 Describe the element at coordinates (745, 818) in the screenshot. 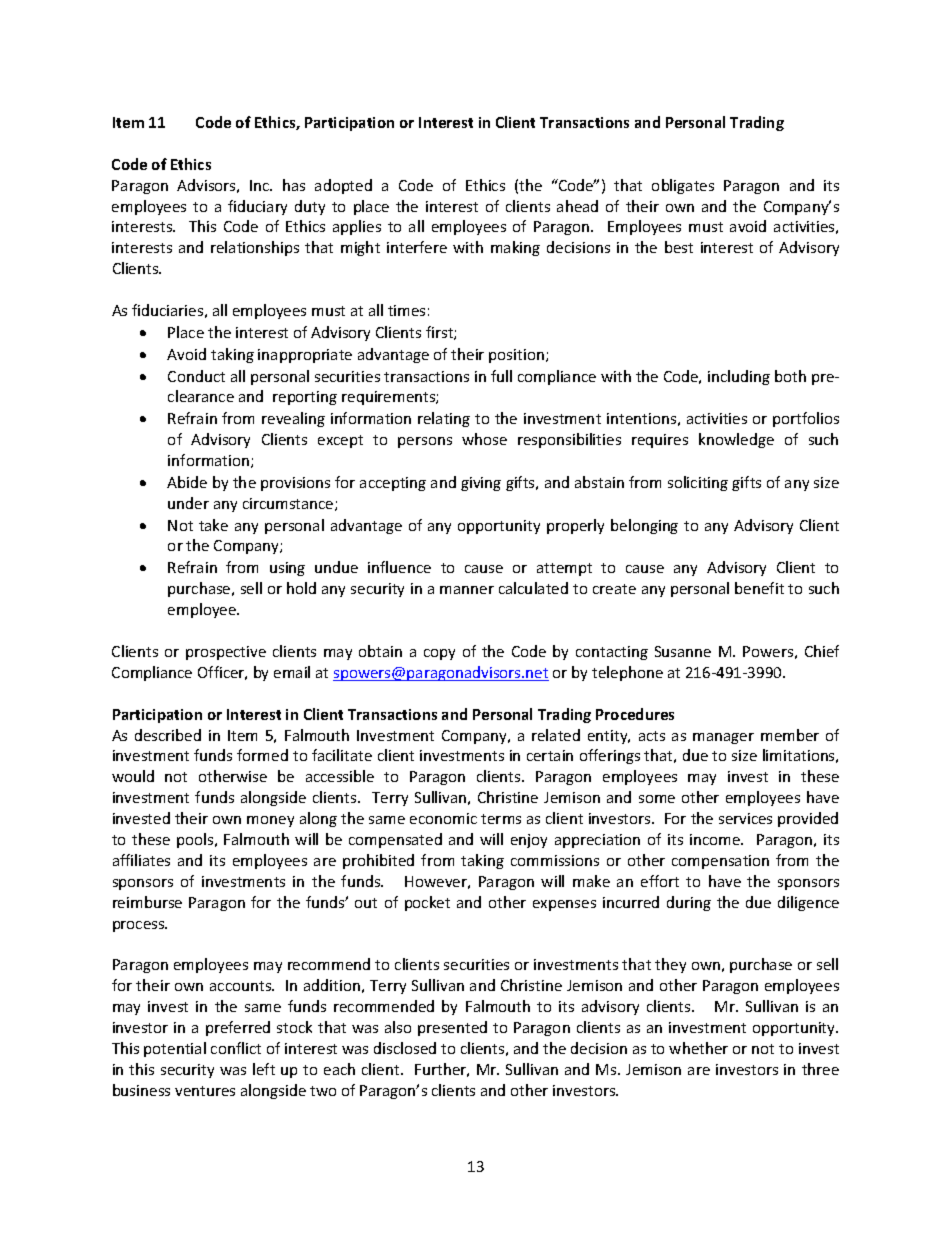

I see `services` at that location.
